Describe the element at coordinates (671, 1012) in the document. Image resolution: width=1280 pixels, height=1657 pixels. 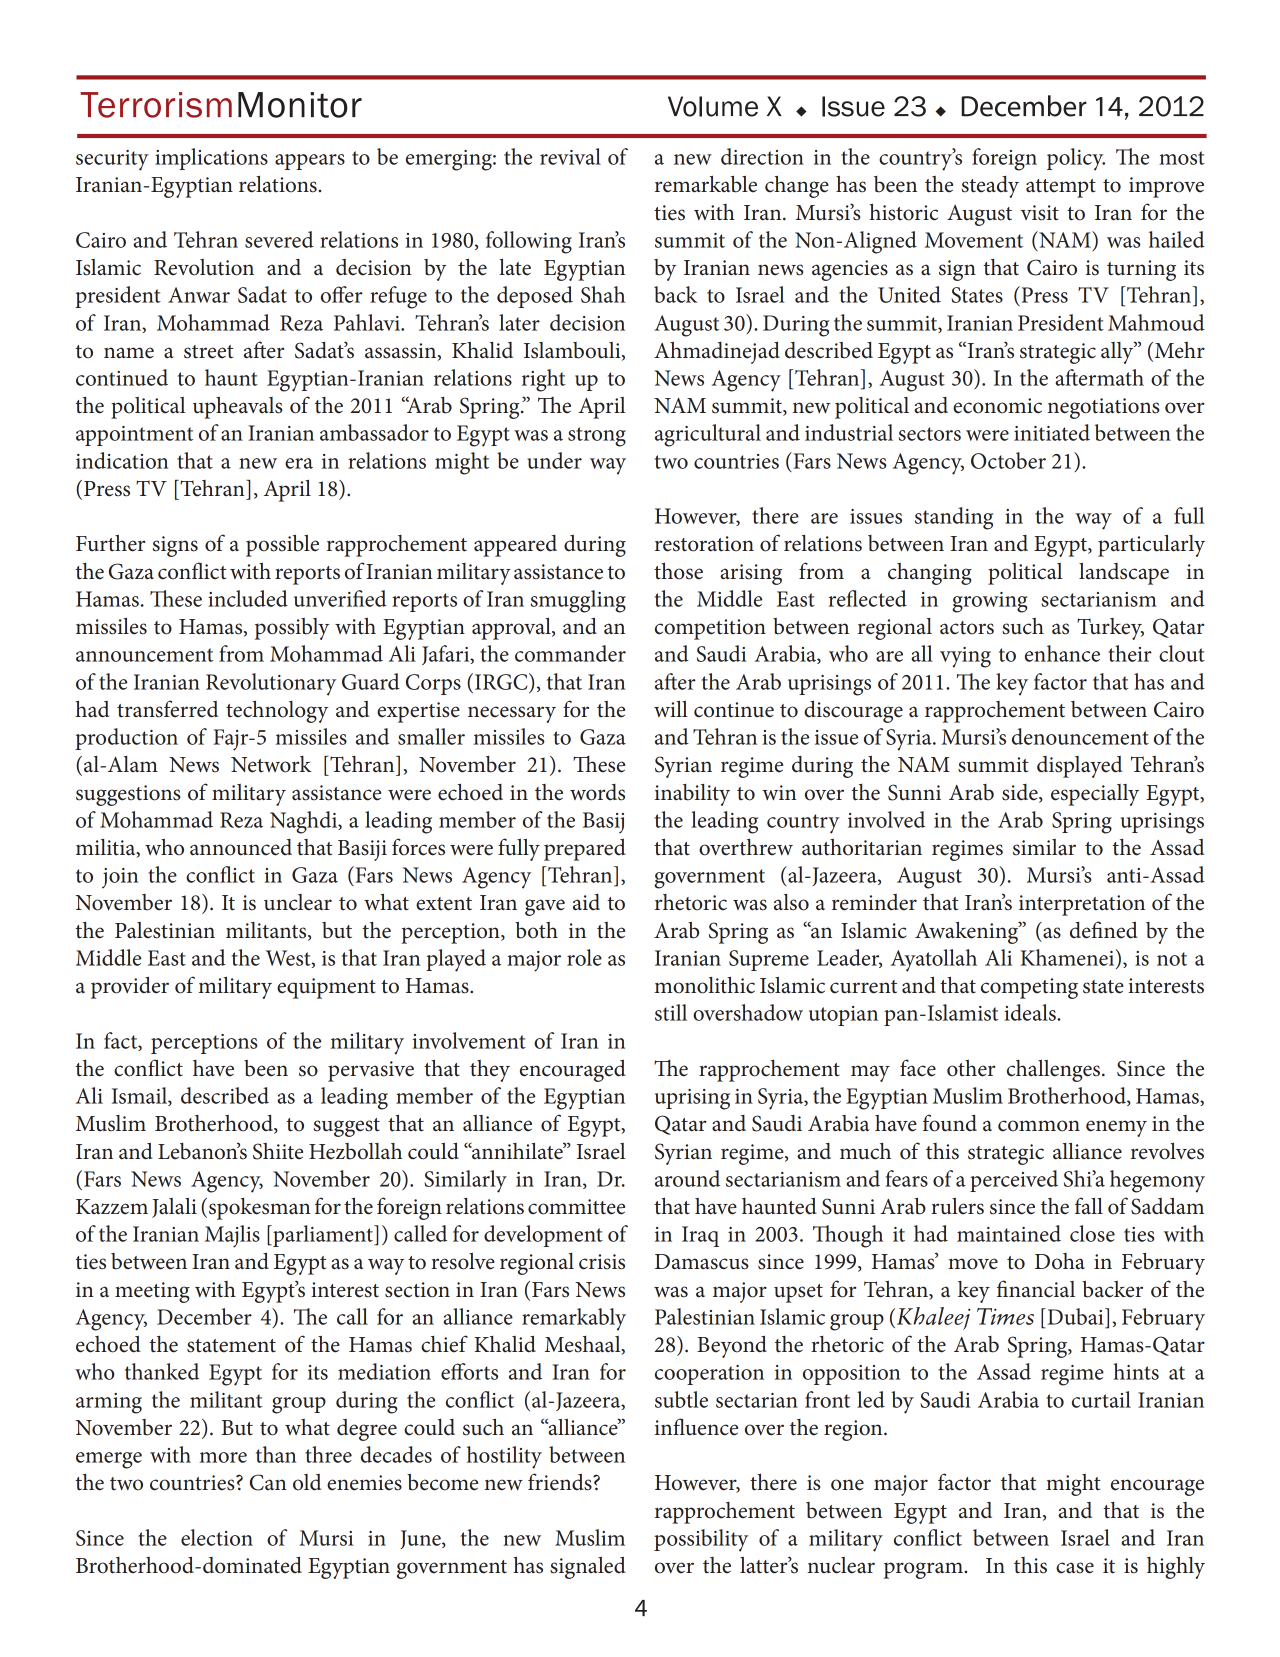
I see `still` at that location.
